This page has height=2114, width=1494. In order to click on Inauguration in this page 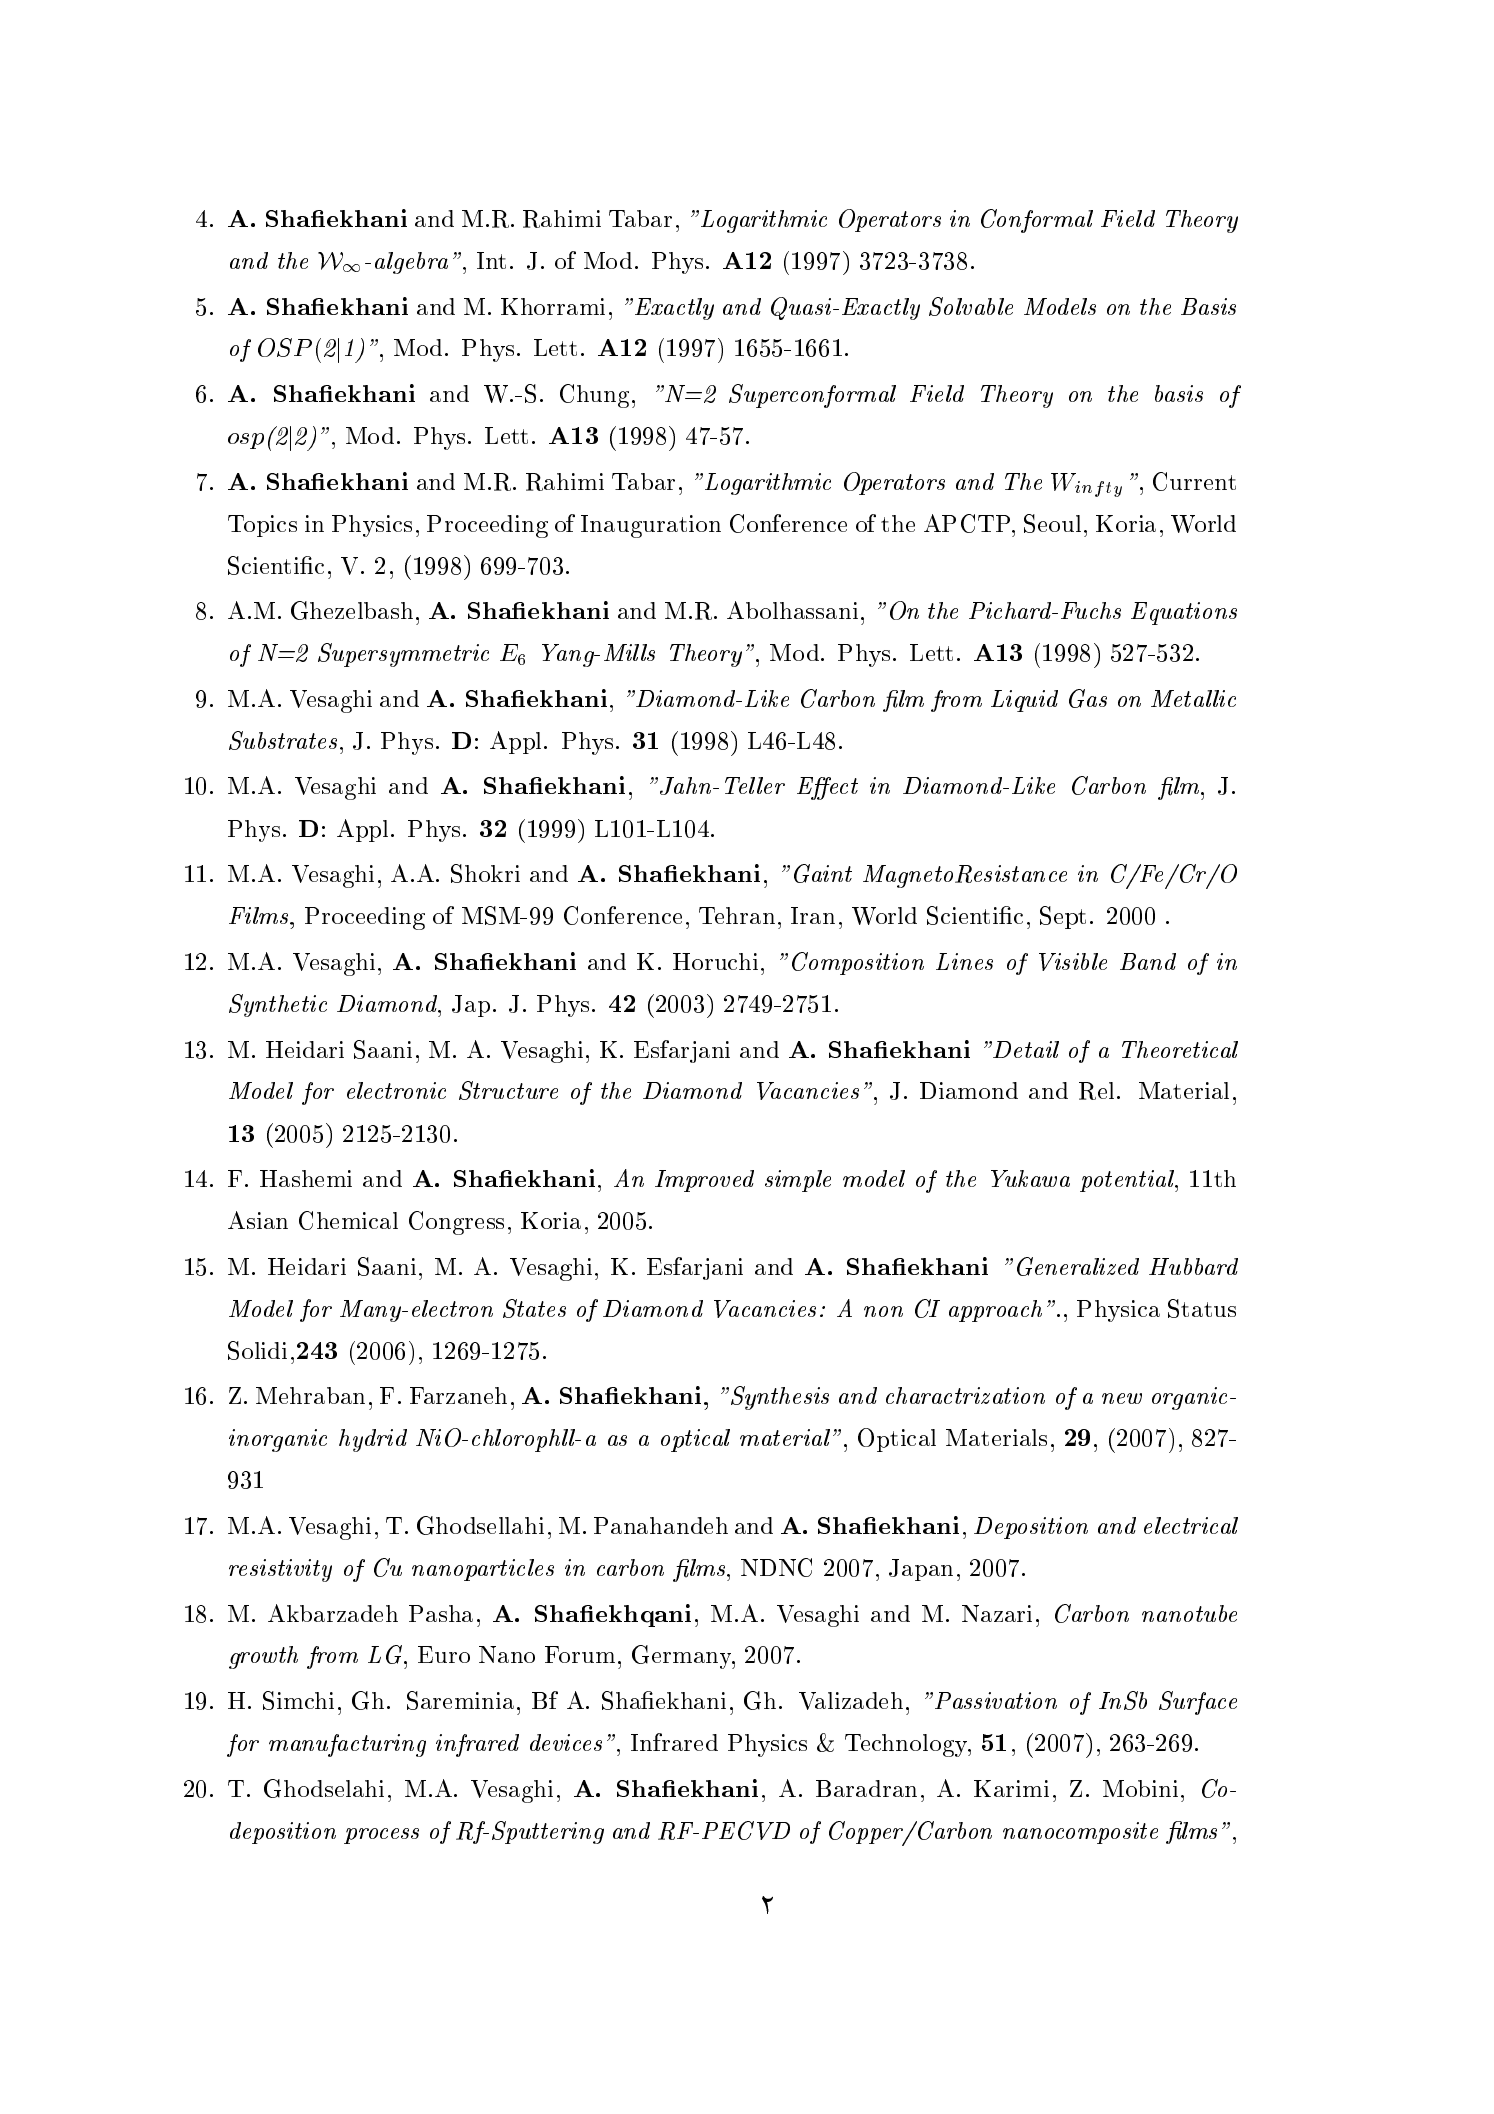, I will do `click(651, 526)`.
